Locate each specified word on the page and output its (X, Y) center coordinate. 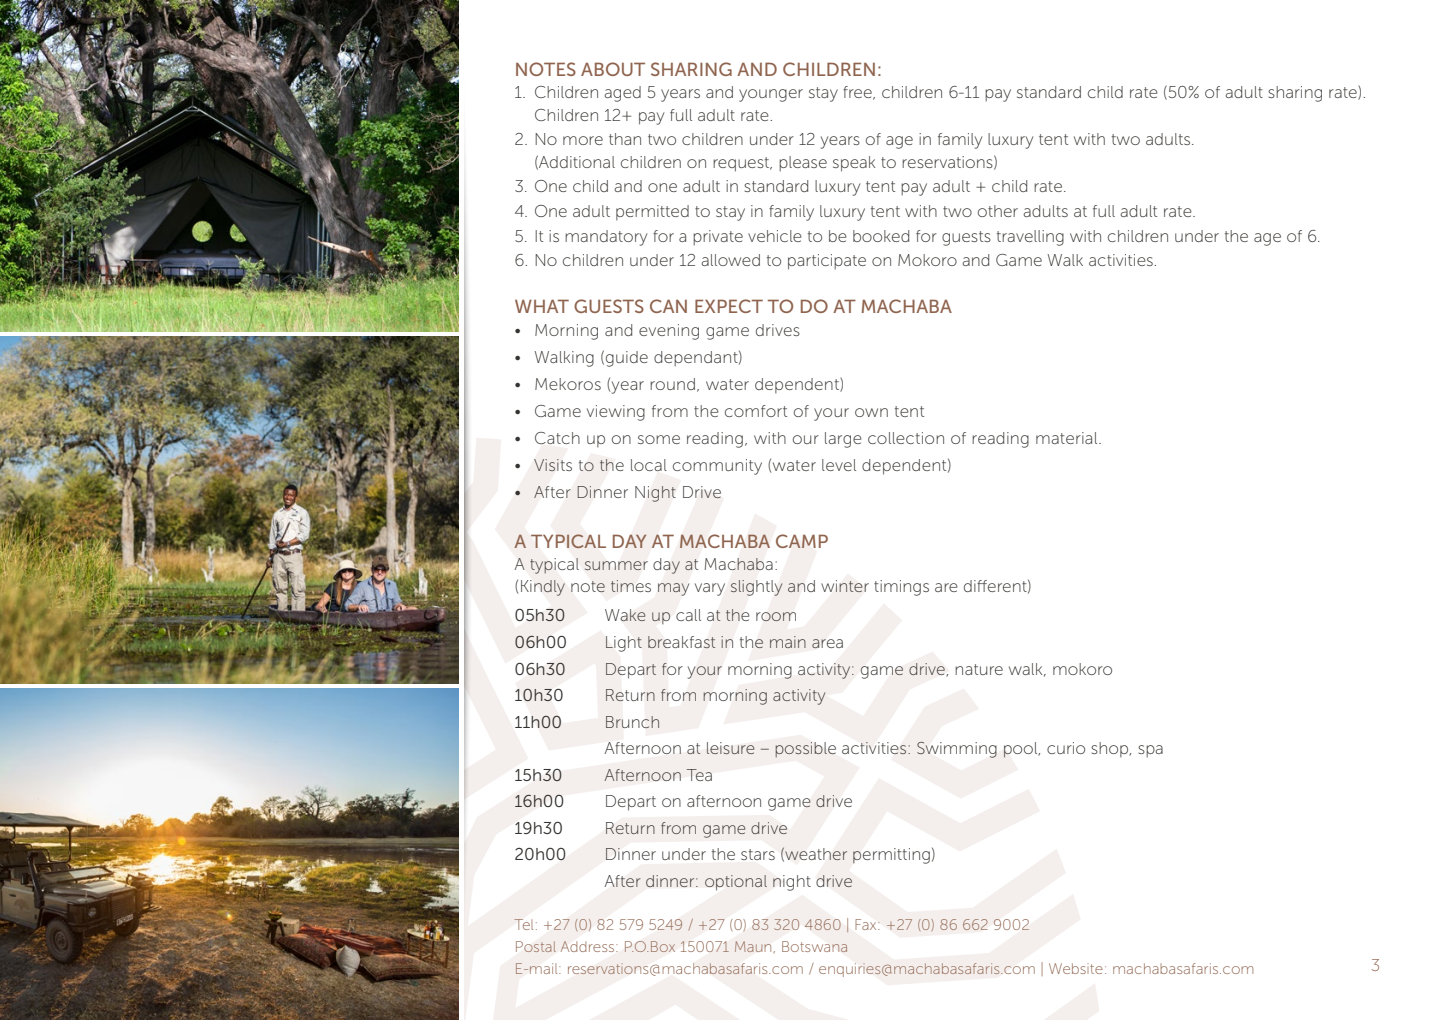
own (871, 412)
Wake (625, 615)
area (827, 644)
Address (587, 946)
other (998, 211)
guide (627, 359)
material (1068, 438)
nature (979, 669)
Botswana (814, 946)
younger (771, 95)
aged (622, 94)
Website (1076, 968)
